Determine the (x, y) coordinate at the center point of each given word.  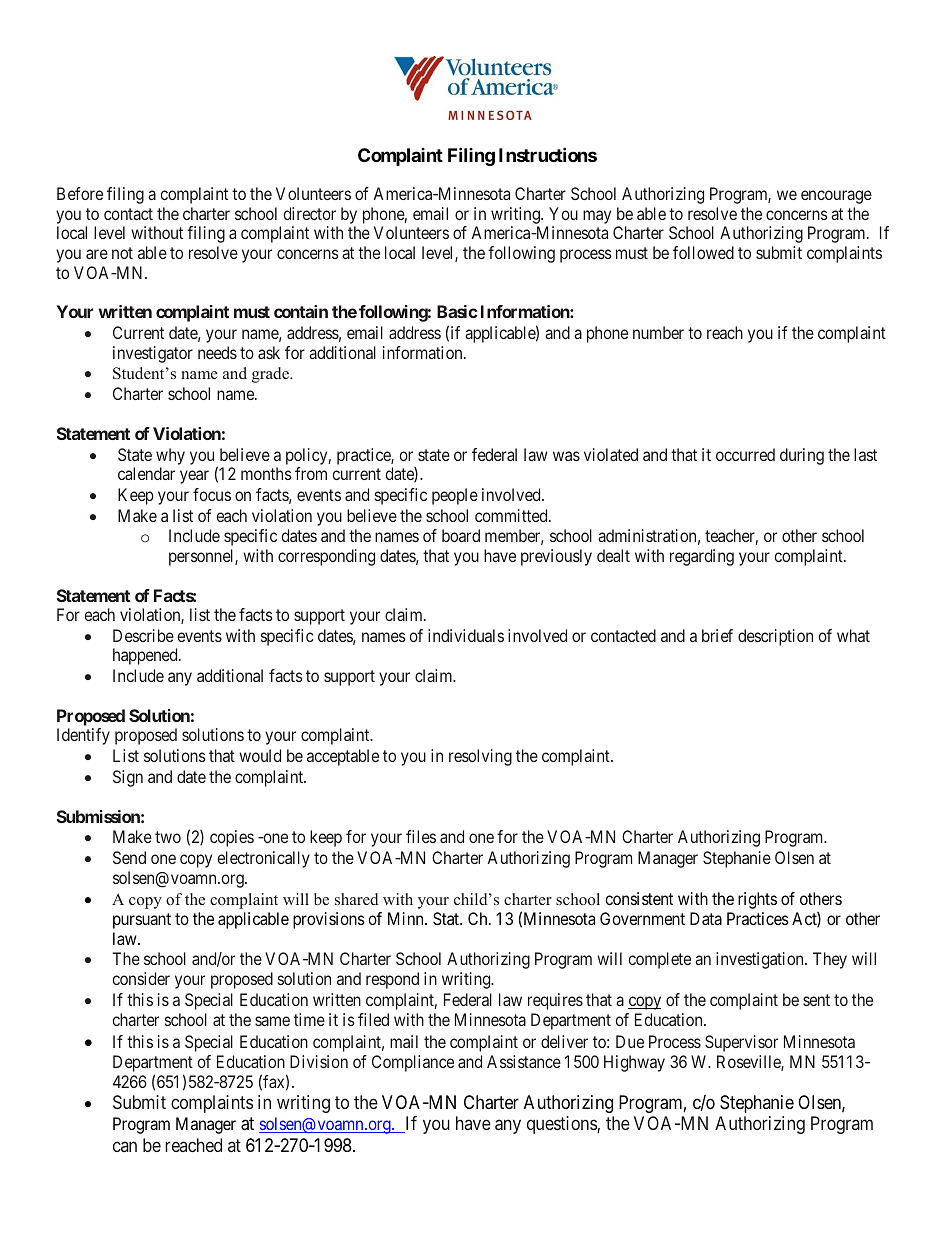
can (125, 1146)
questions (562, 1125)
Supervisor (741, 1043)
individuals (466, 635)
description (775, 637)
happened (146, 656)
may (597, 217)
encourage (836, 197)
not (122, 253)
